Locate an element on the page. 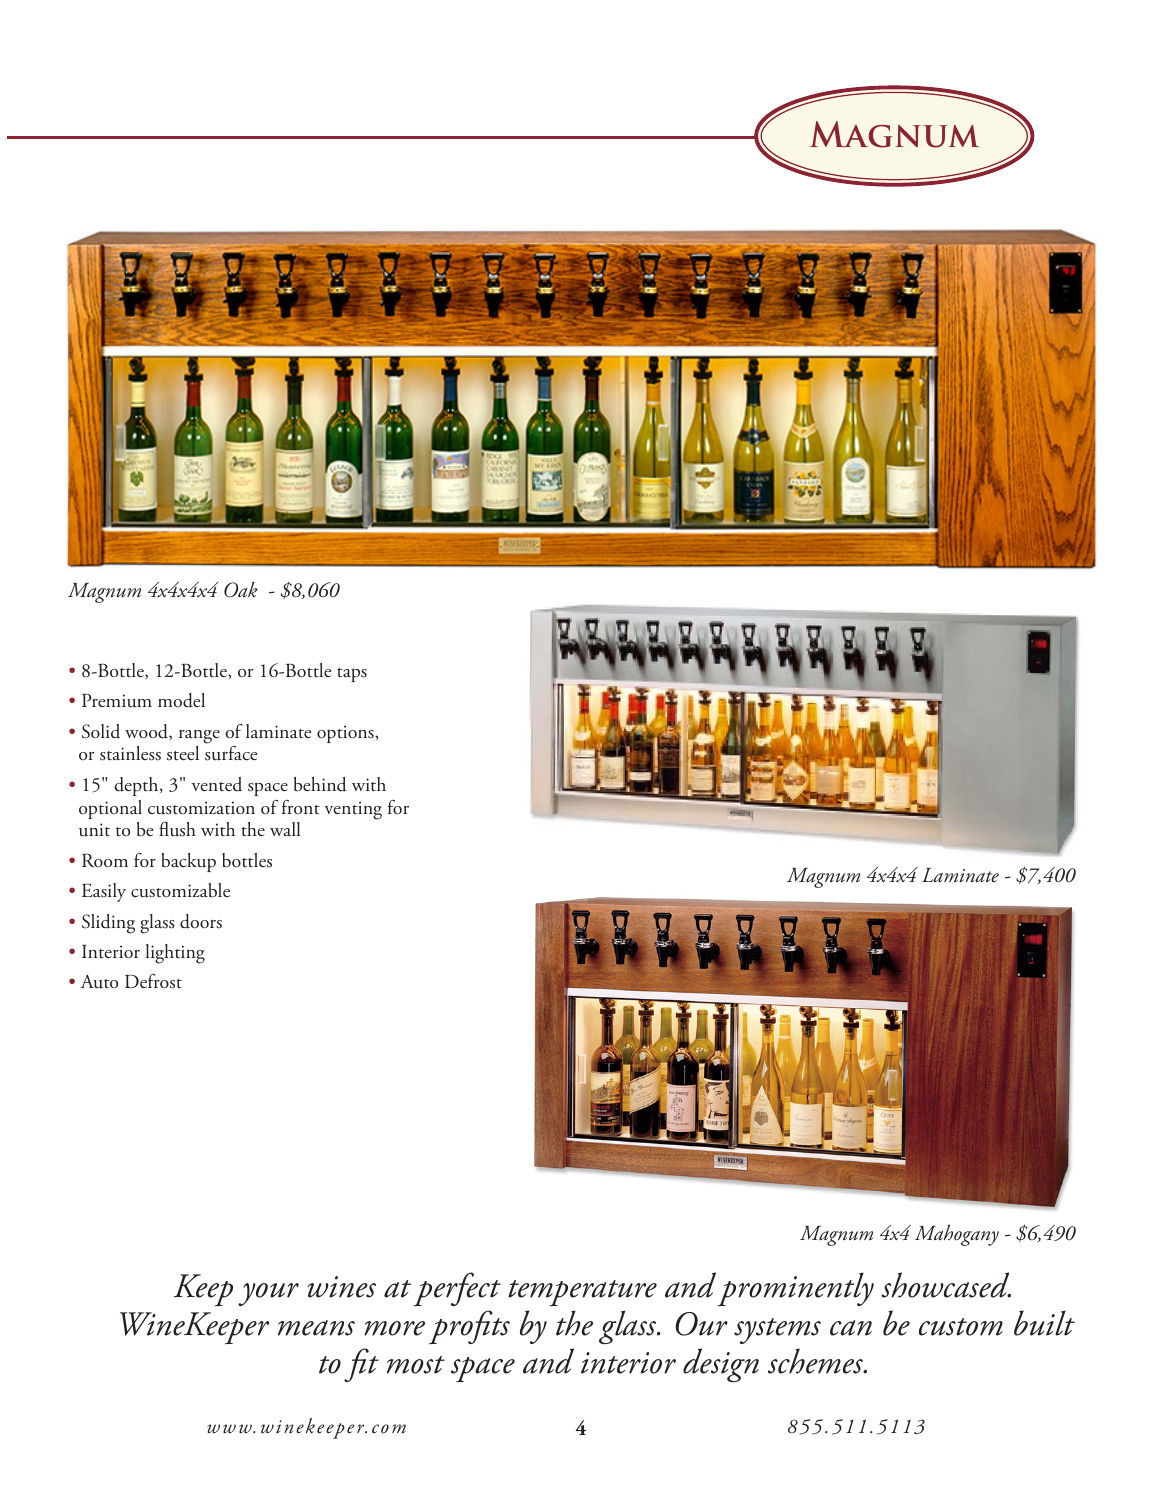 Image resolution: width=1162 pixels, height=1504 pixels. venting is located at coordinates (353, 810).
